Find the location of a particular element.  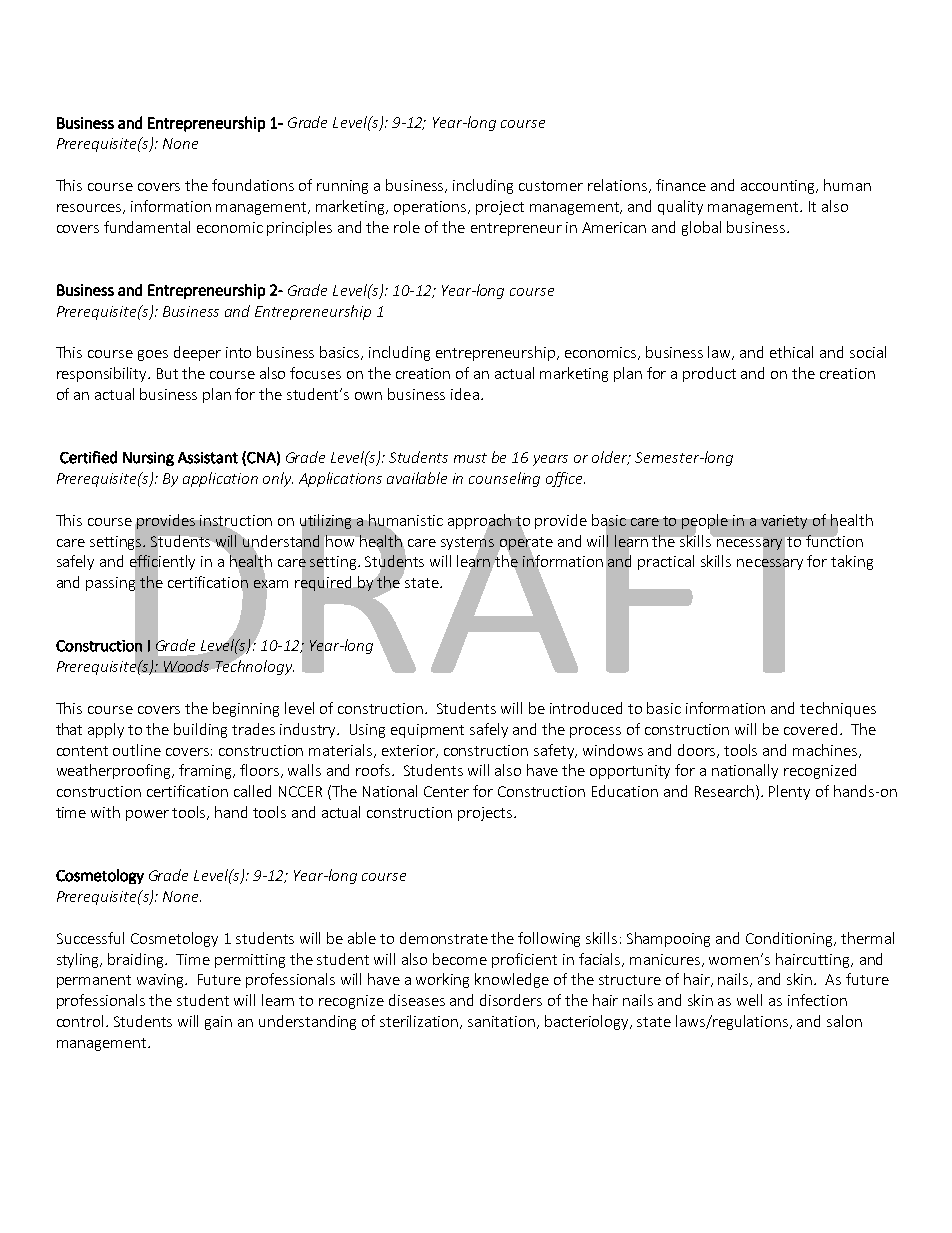

working is located at coordinates (442, 980).
